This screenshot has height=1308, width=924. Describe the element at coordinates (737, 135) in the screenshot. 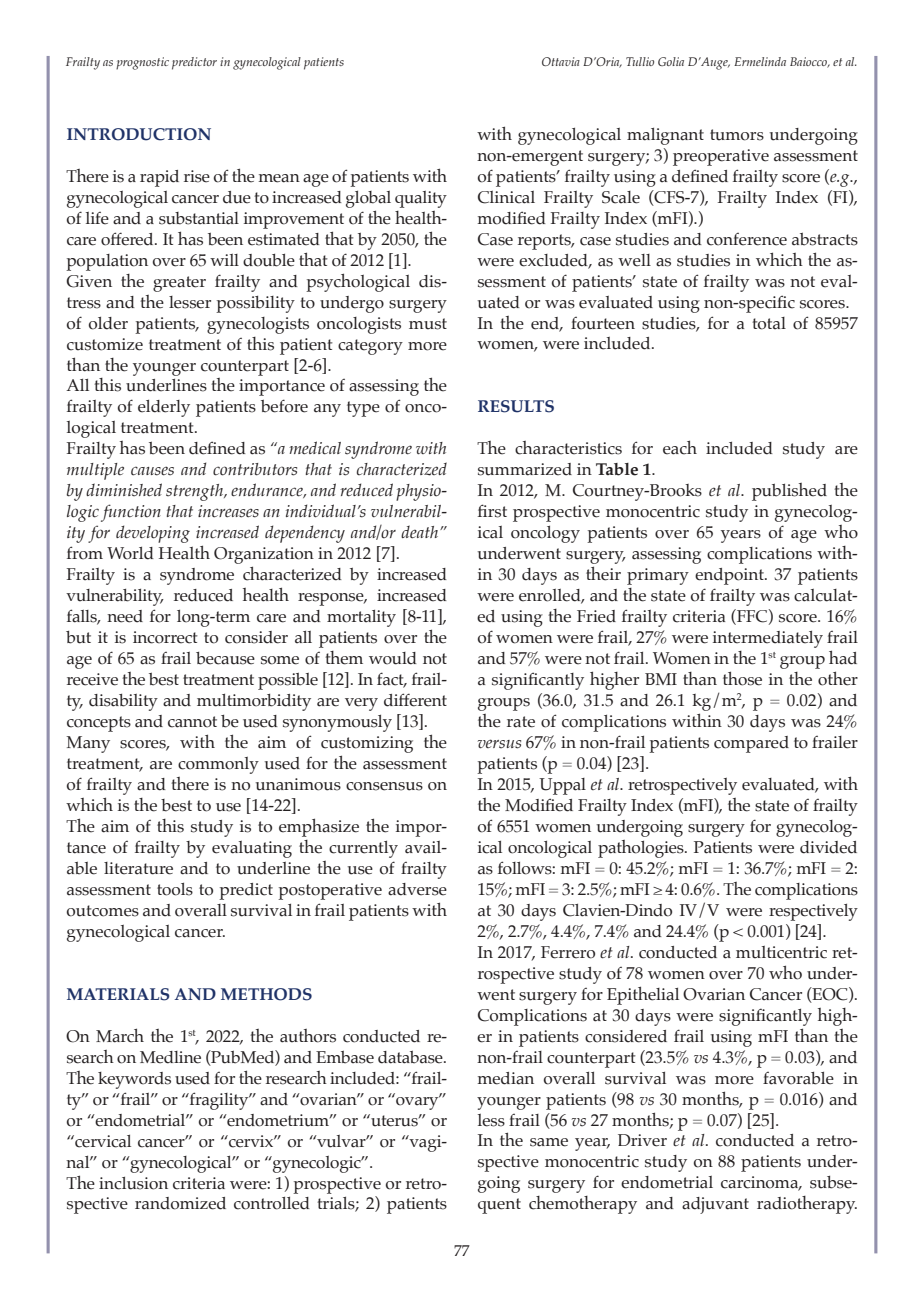

I see `tumors` at that location.
